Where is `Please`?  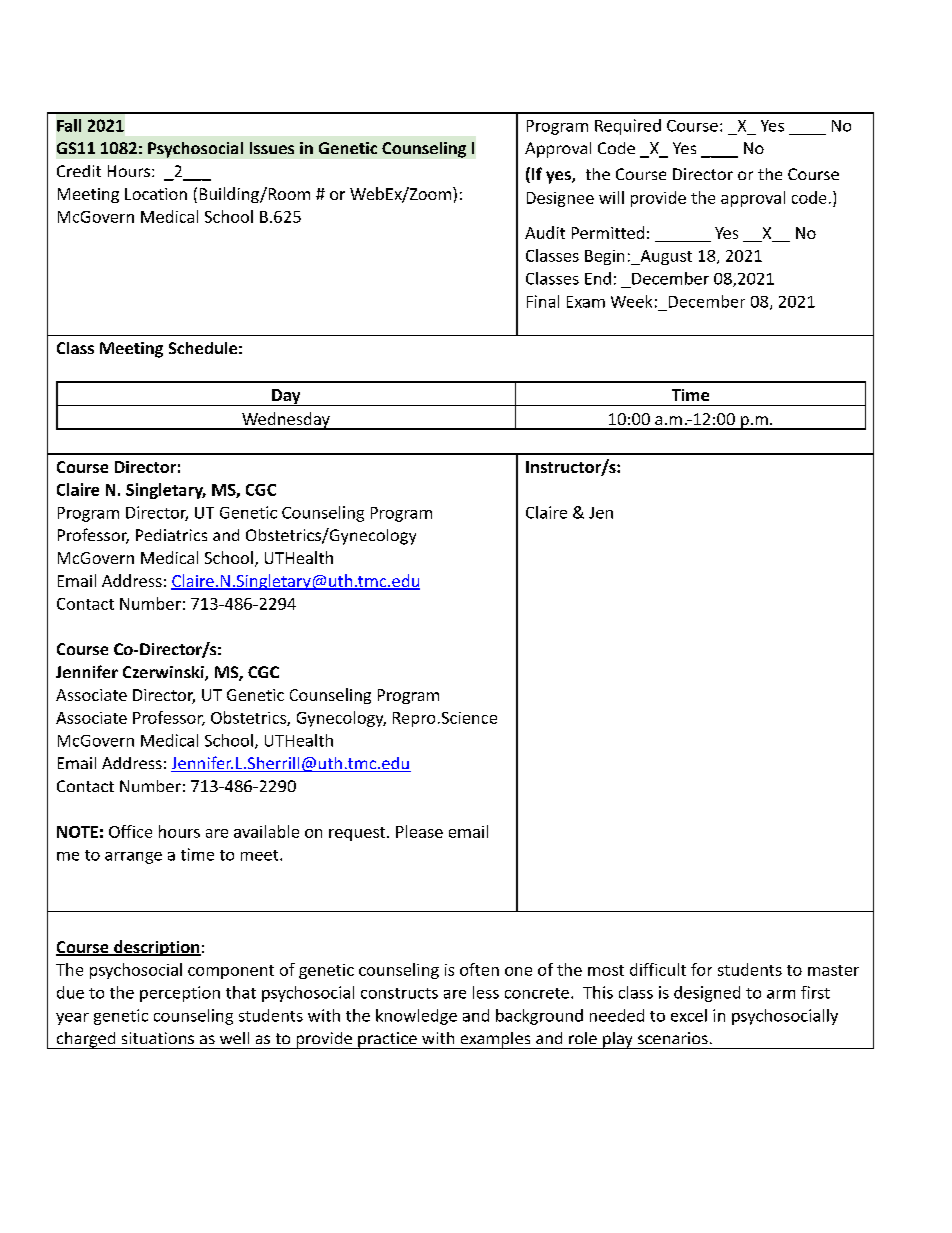
Please is located at coordinates (419, 831).
